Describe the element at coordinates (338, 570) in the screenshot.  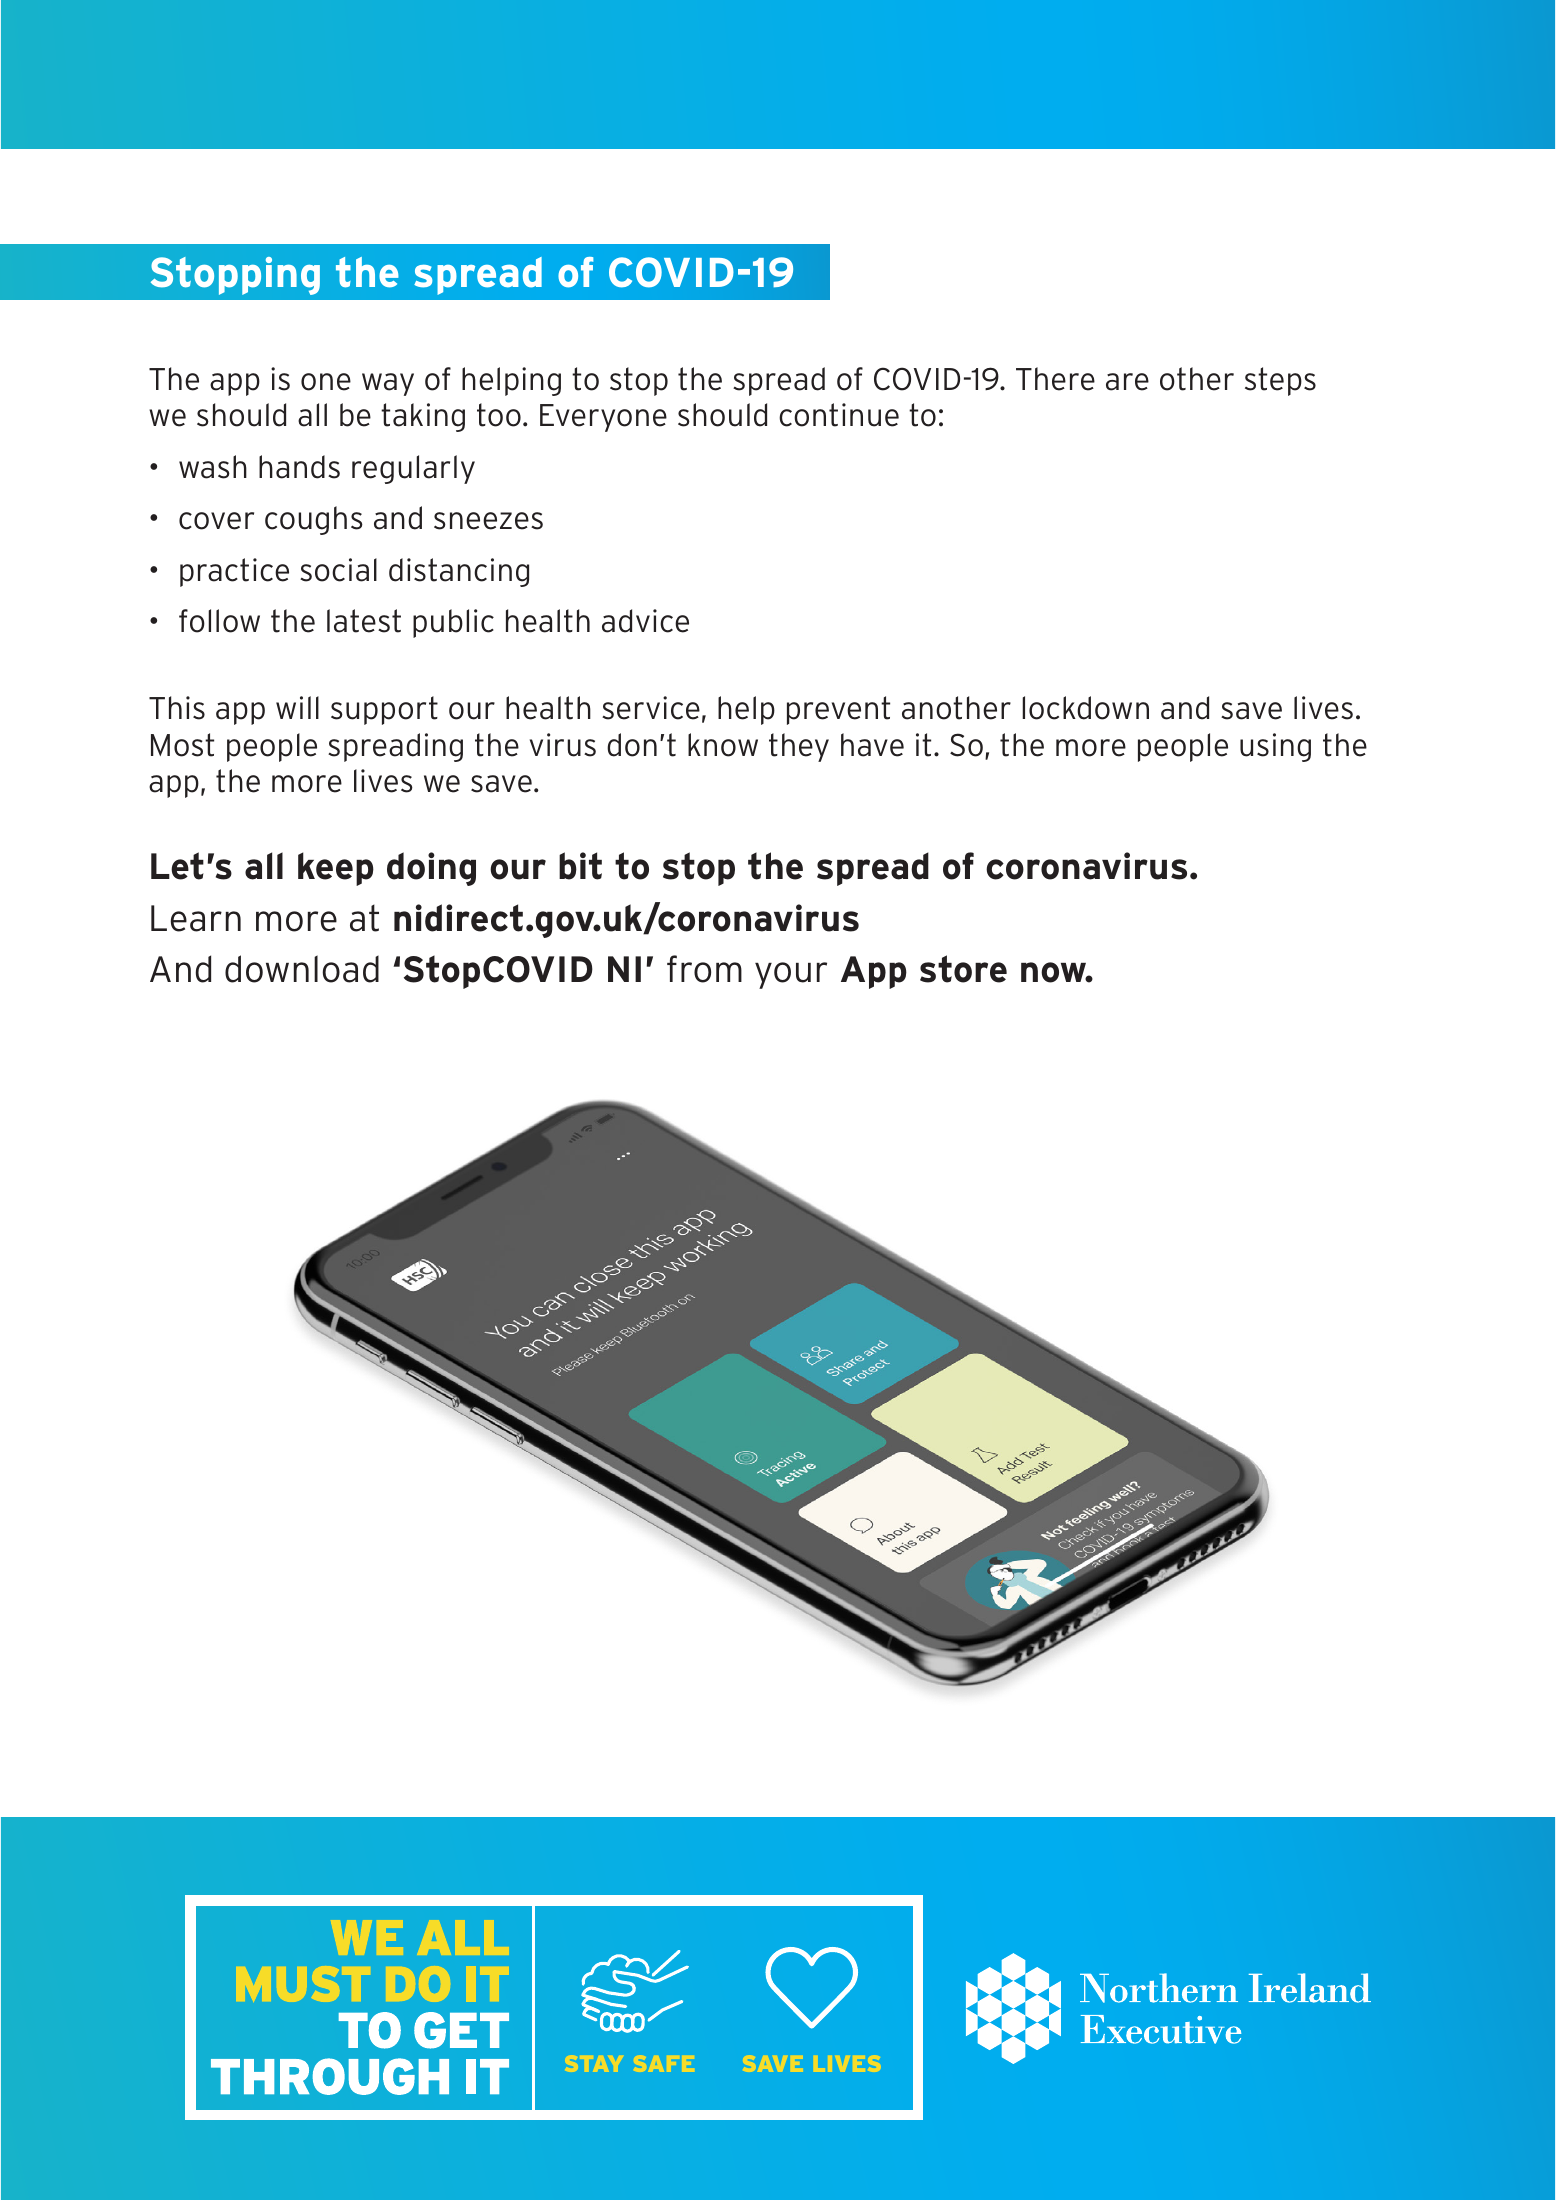
I see `social` at that location.
